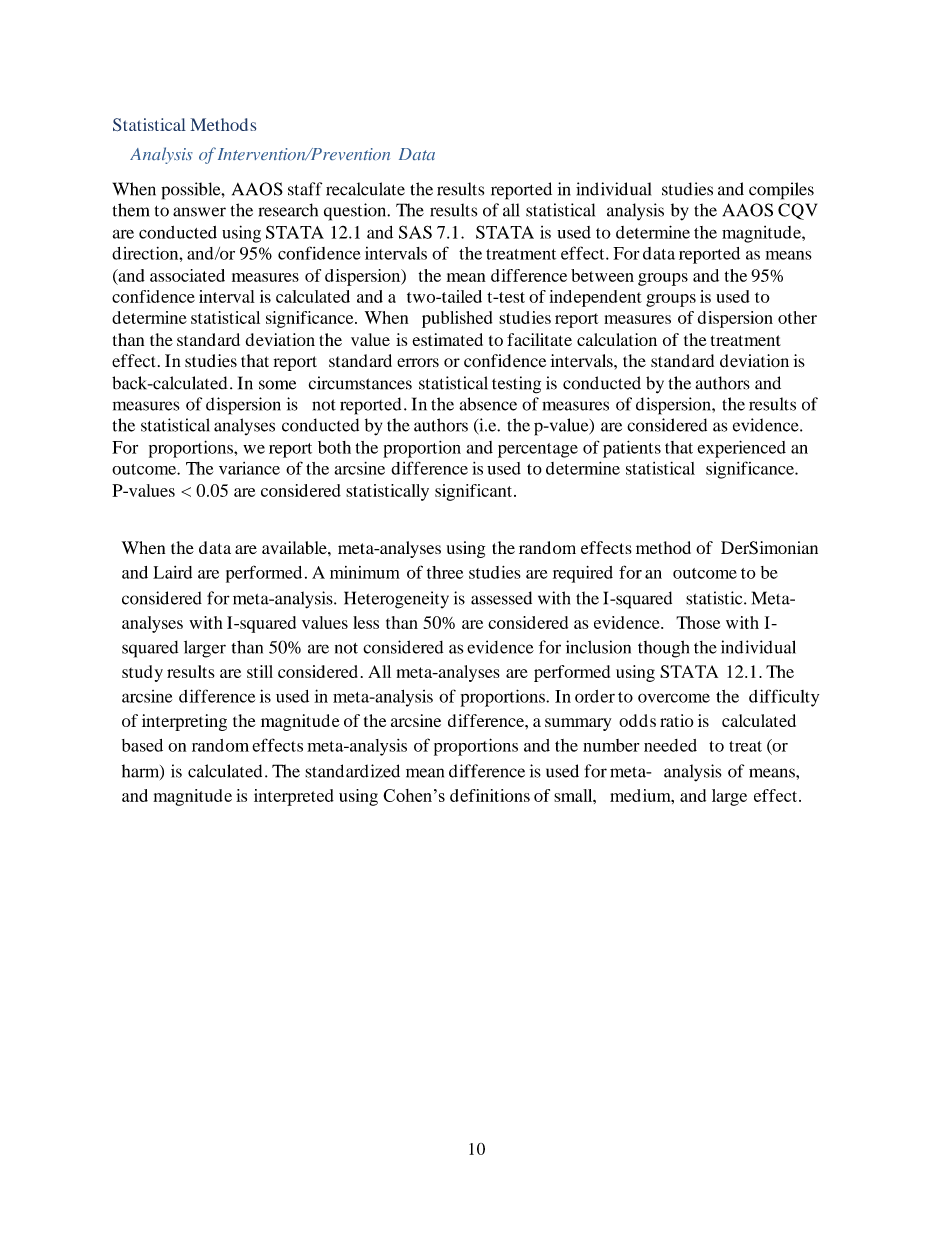  What do you see at coordinates (501, 598) in the page?
I see `assessed` at bounding box center [501, 598].
